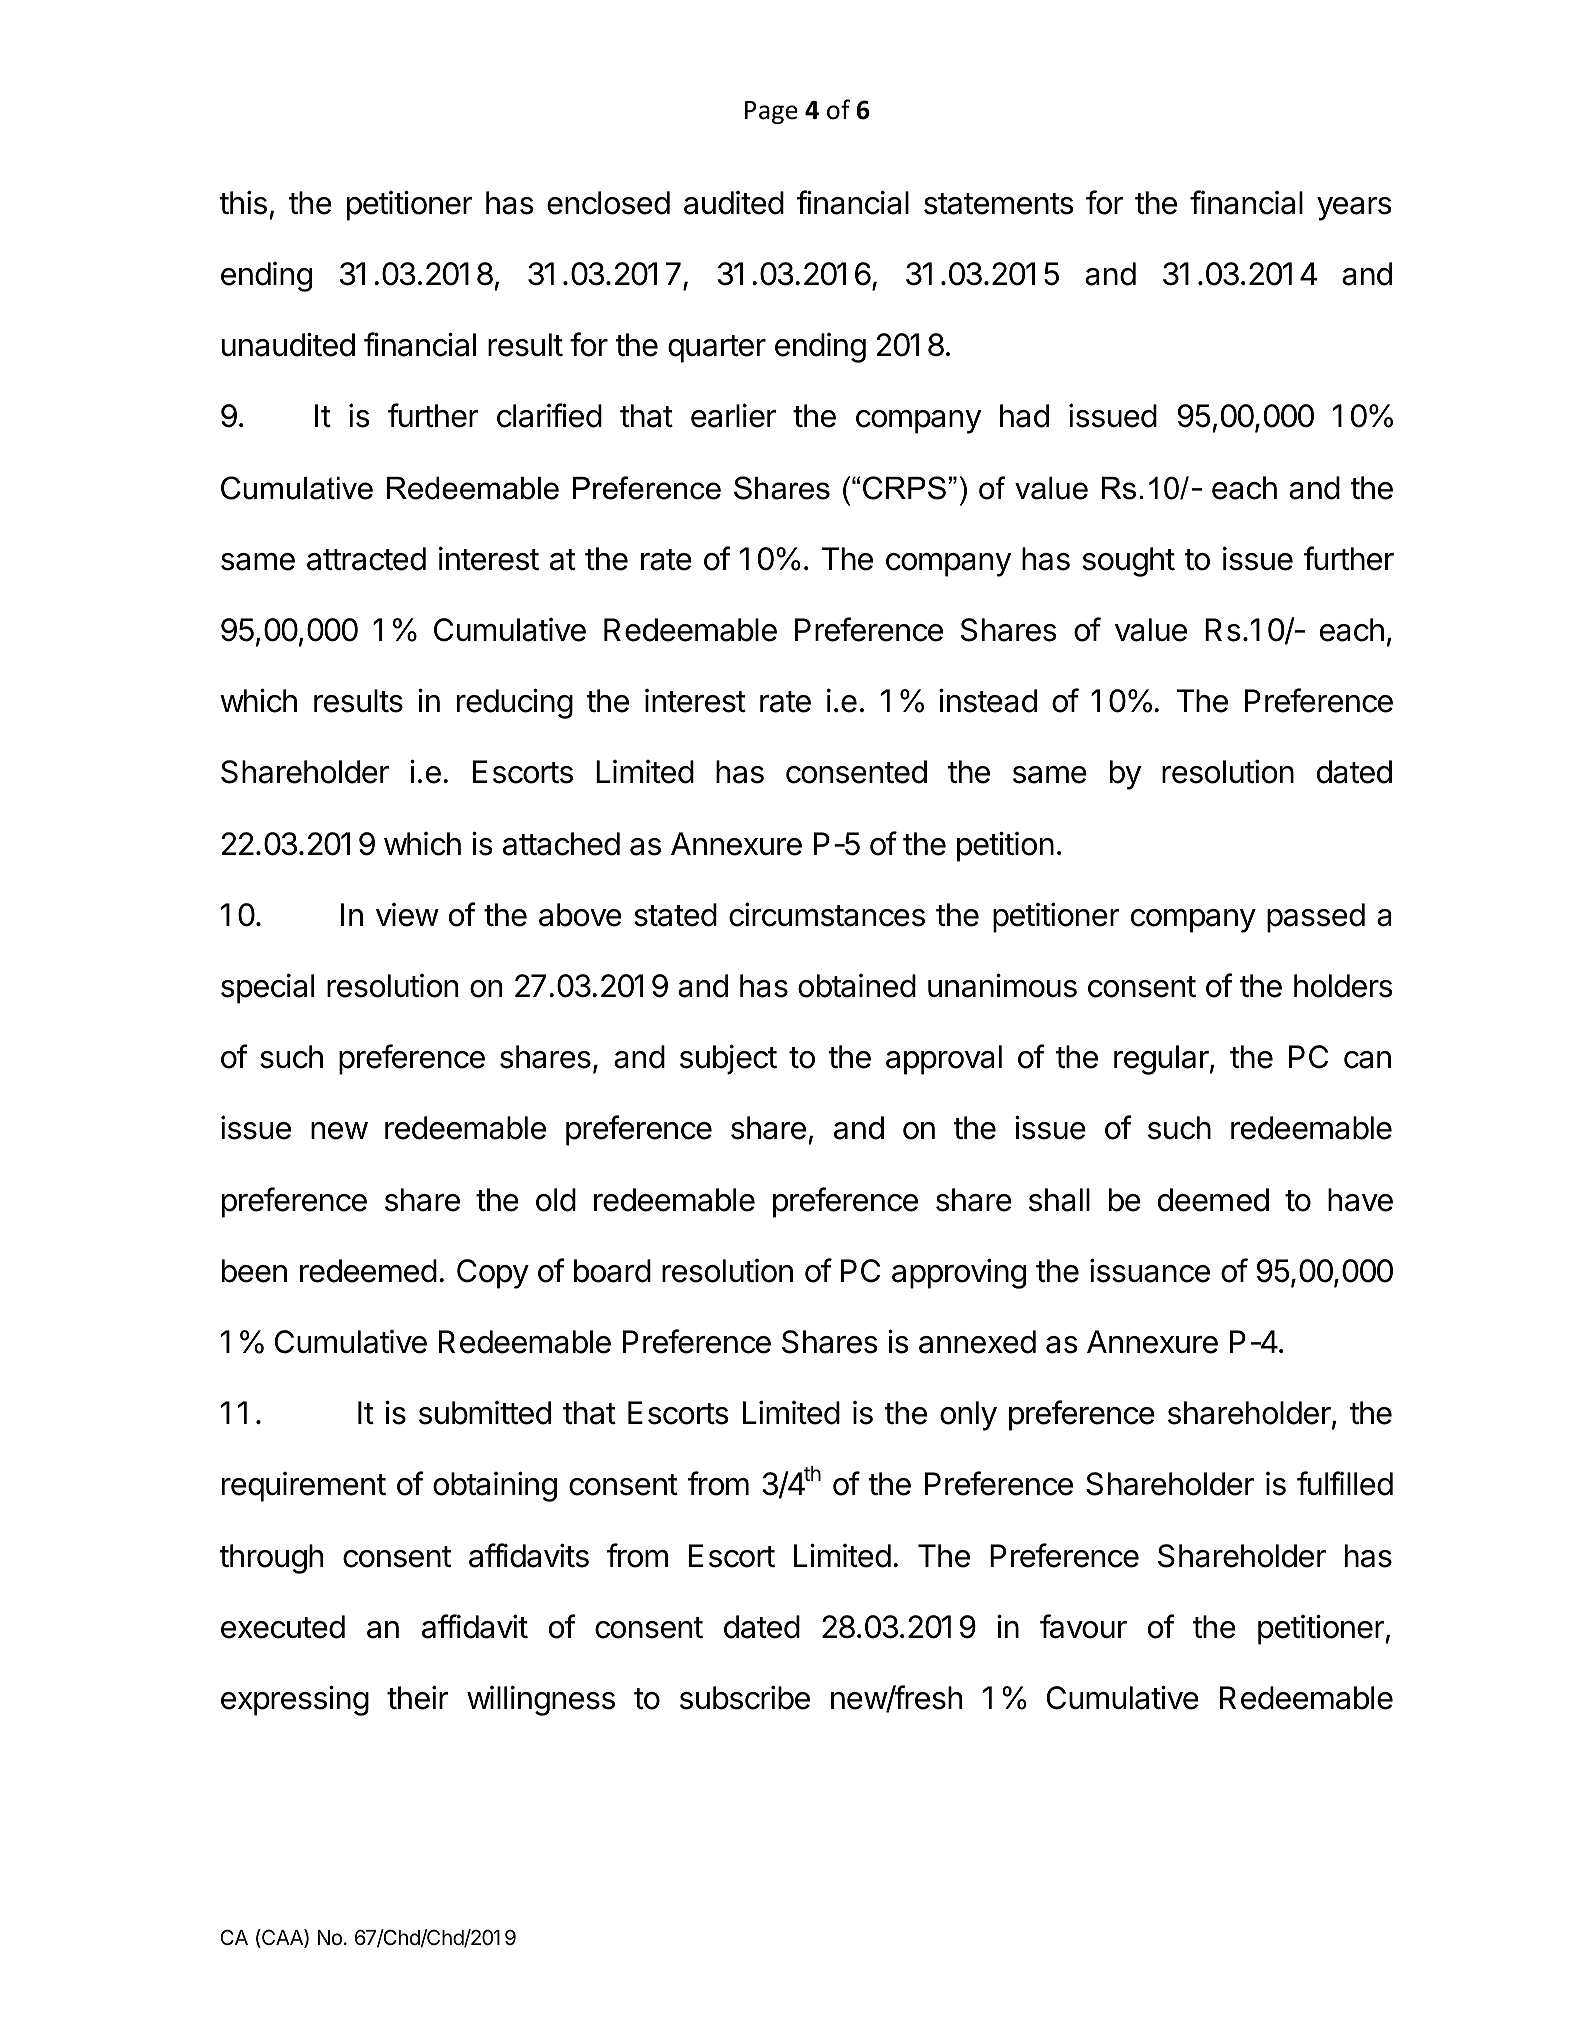  I want to click on this, so click(243, 202).
